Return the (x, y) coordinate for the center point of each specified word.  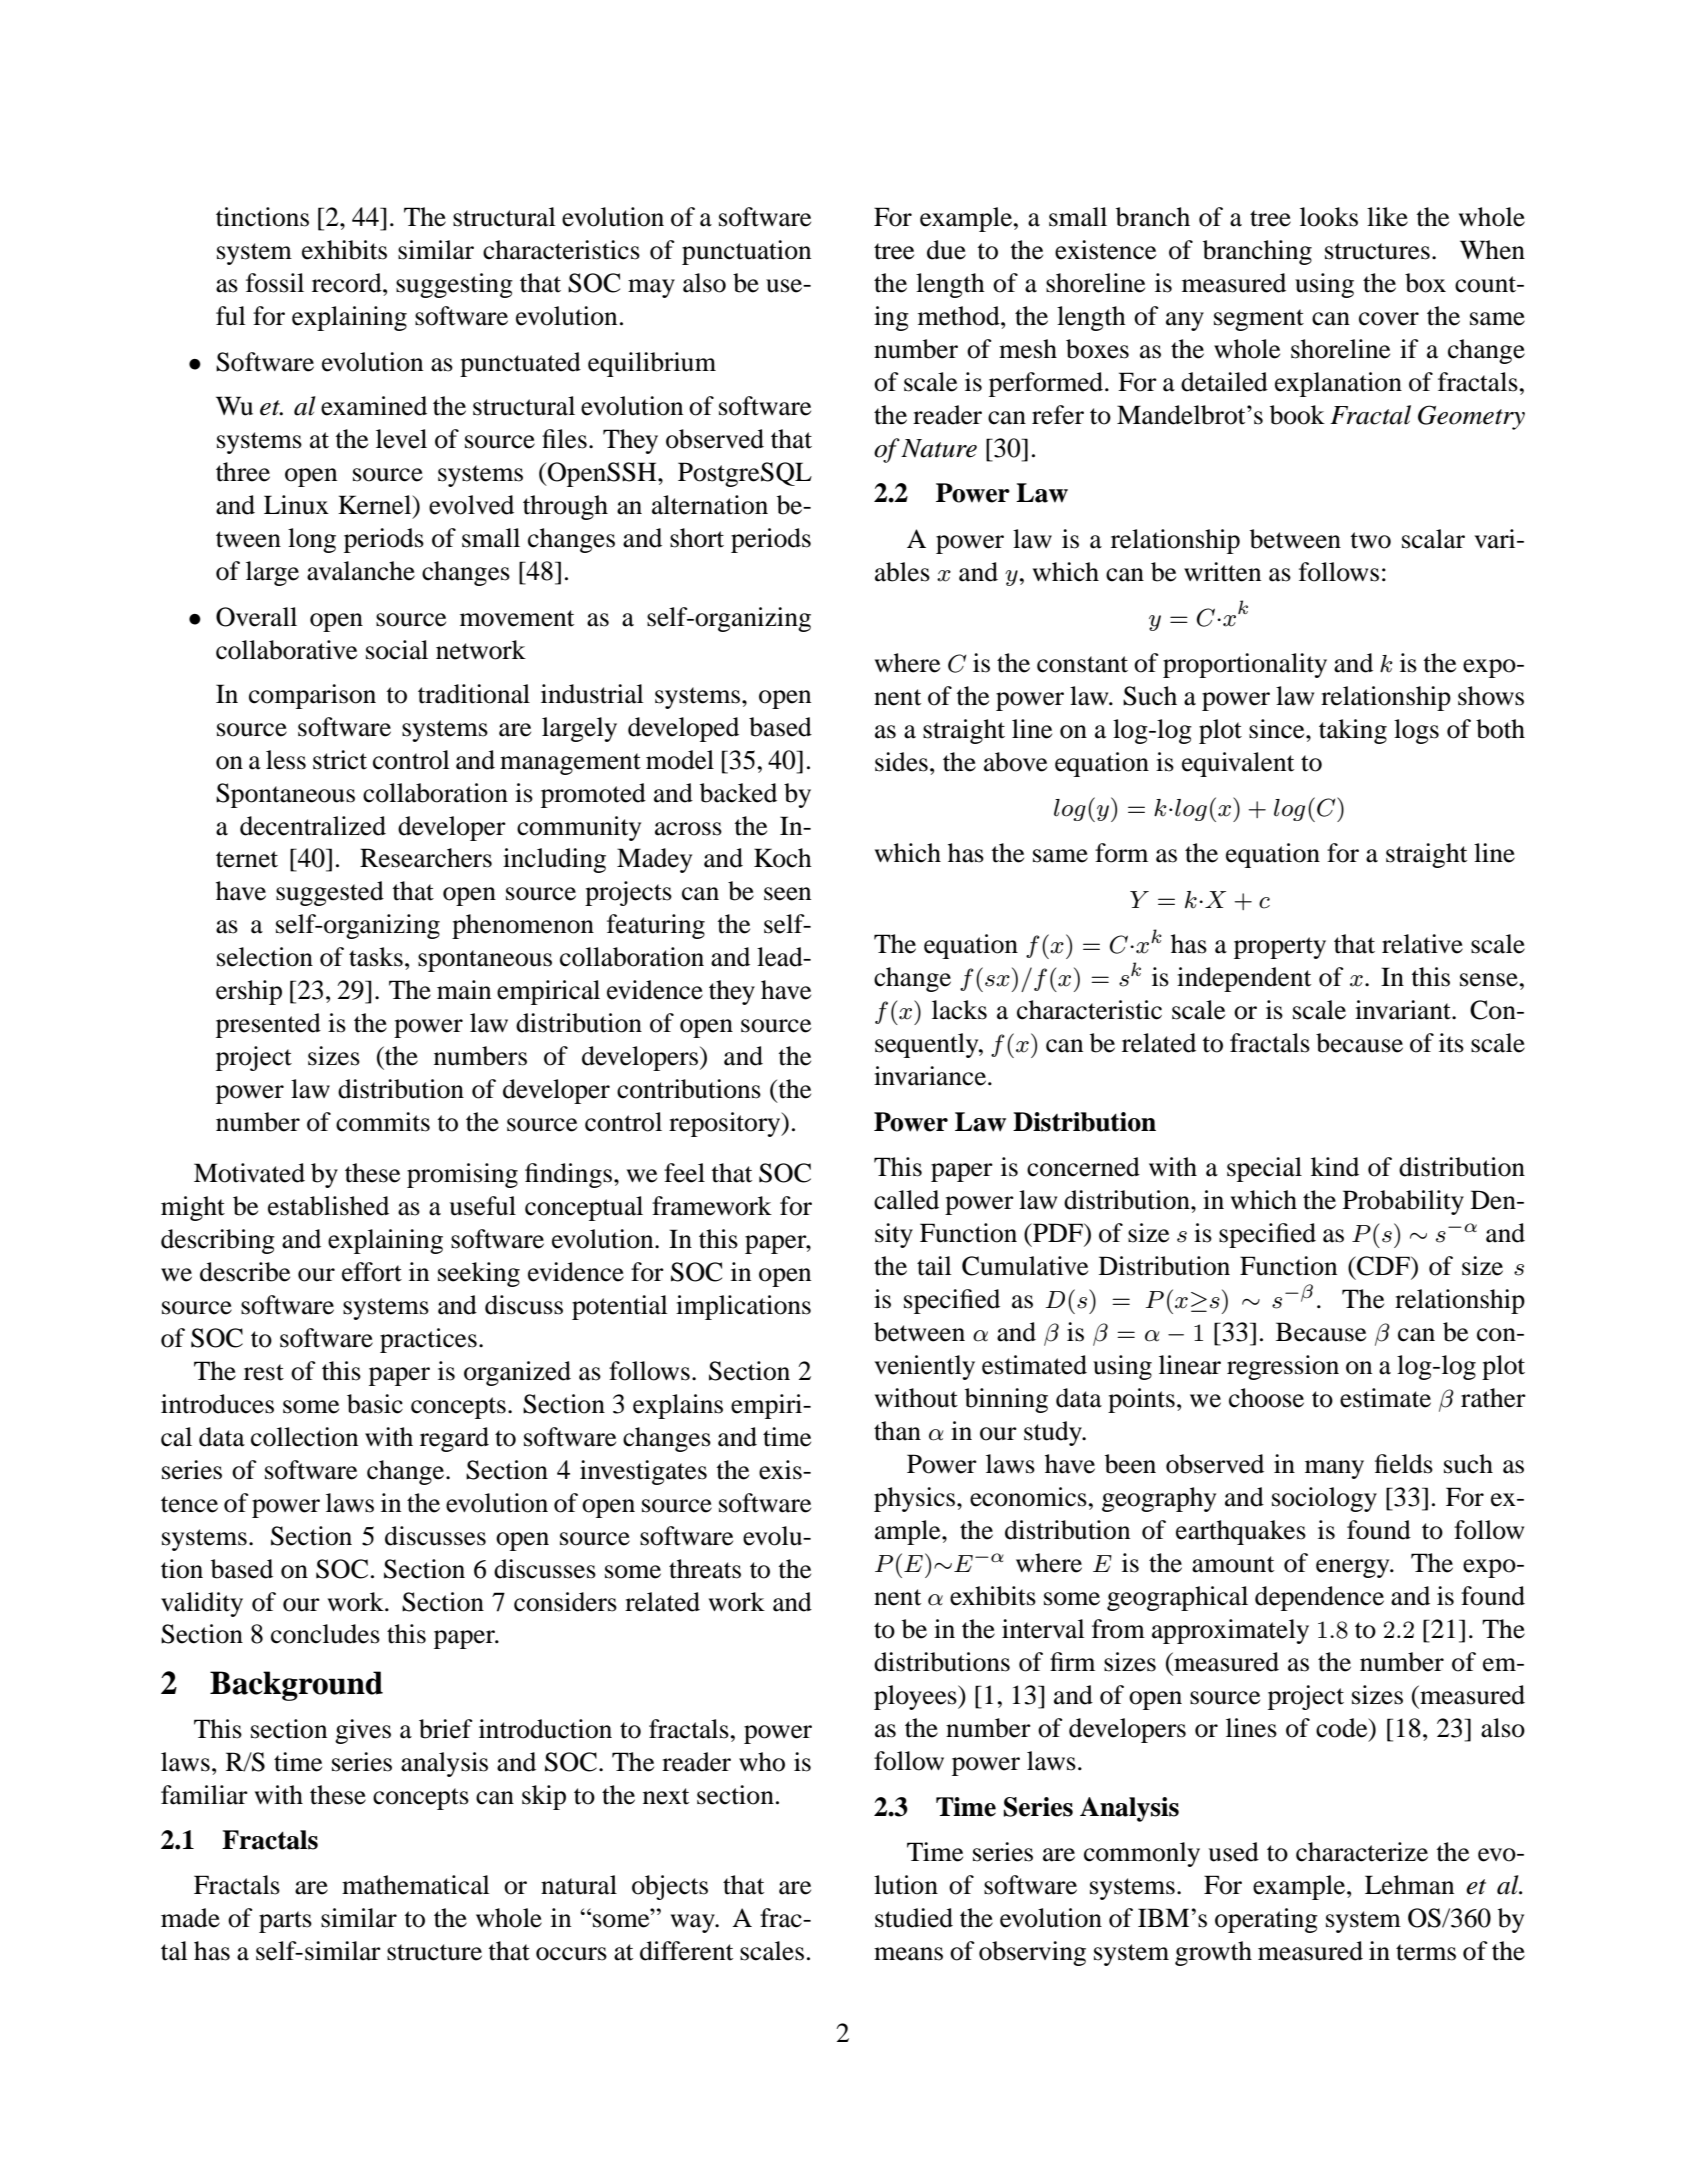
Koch (783, 858)
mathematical (416, 1885)
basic (375, 1404)
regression (1283, 1367)
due (946, 250)
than (897, 1431)
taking (1353, 731)
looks (1329, 217)
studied (914, 1918)
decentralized (313, 826)
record (348, 283)
